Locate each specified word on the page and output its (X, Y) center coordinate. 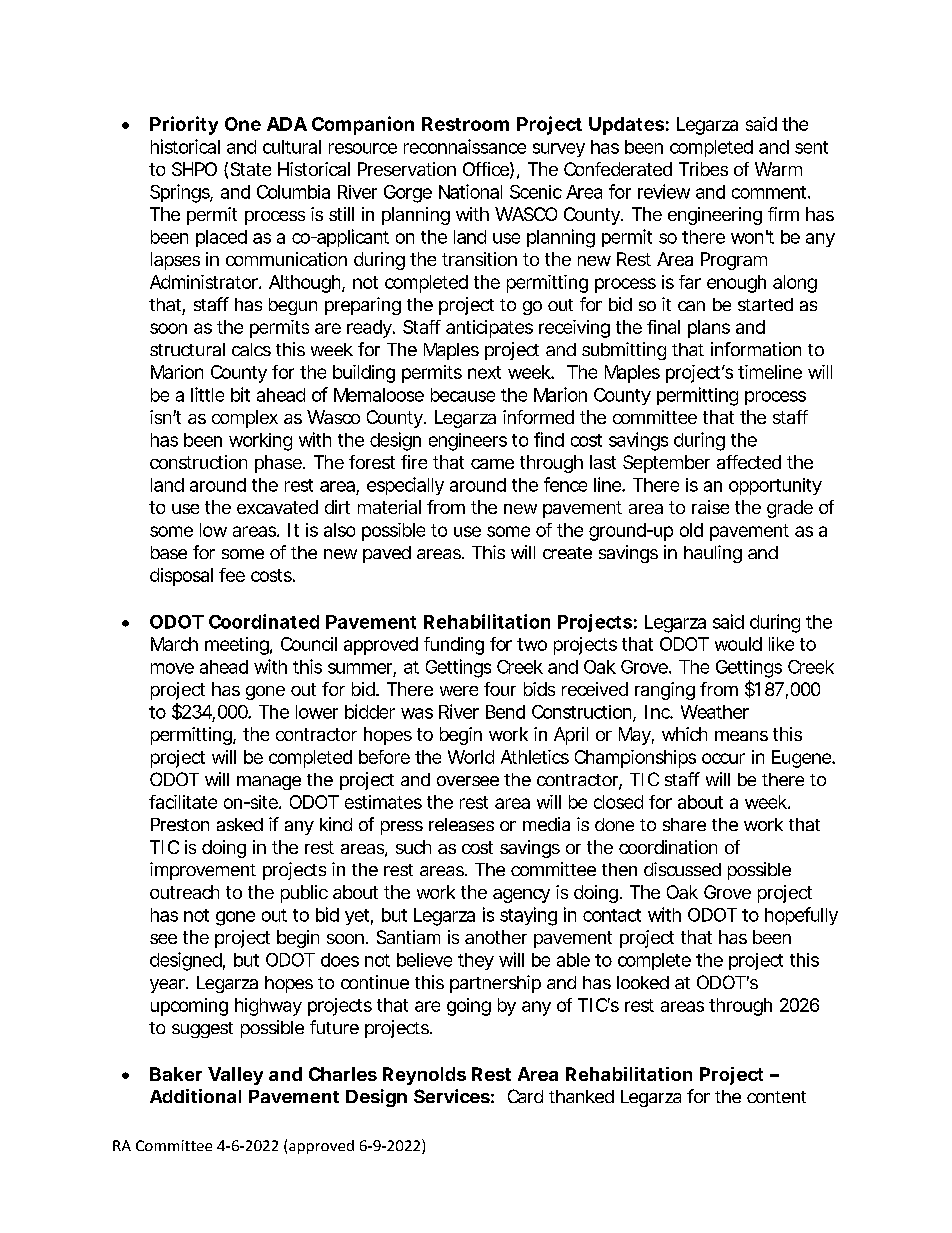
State (251, 169)
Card (525, 1096)
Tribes (703, 169)
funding (454, 646)
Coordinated (264, 621)
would (738, 644)
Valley (235, 1076)
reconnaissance (465, 146)
